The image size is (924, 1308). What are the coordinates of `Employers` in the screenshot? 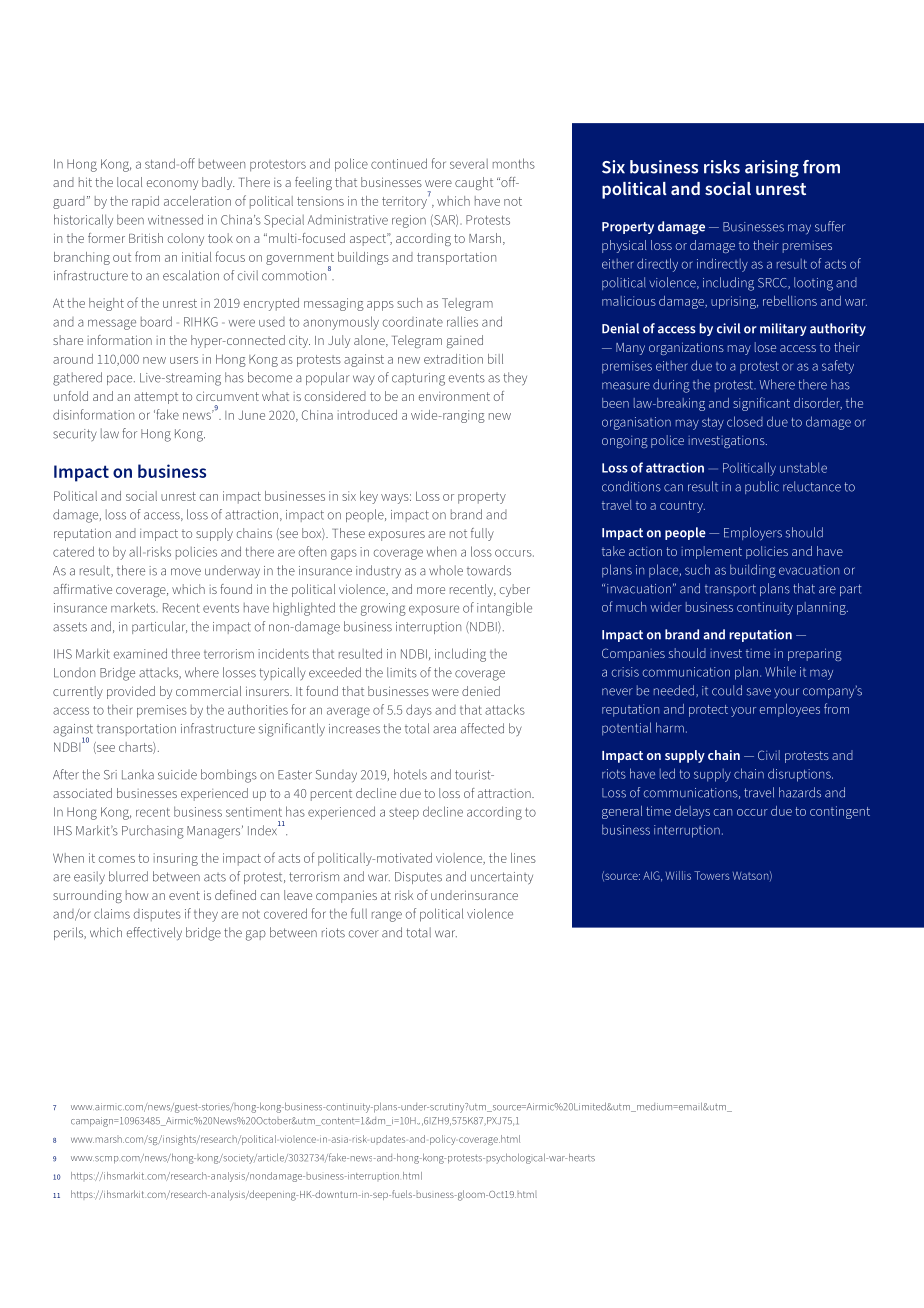 It's located at (753, 534).
